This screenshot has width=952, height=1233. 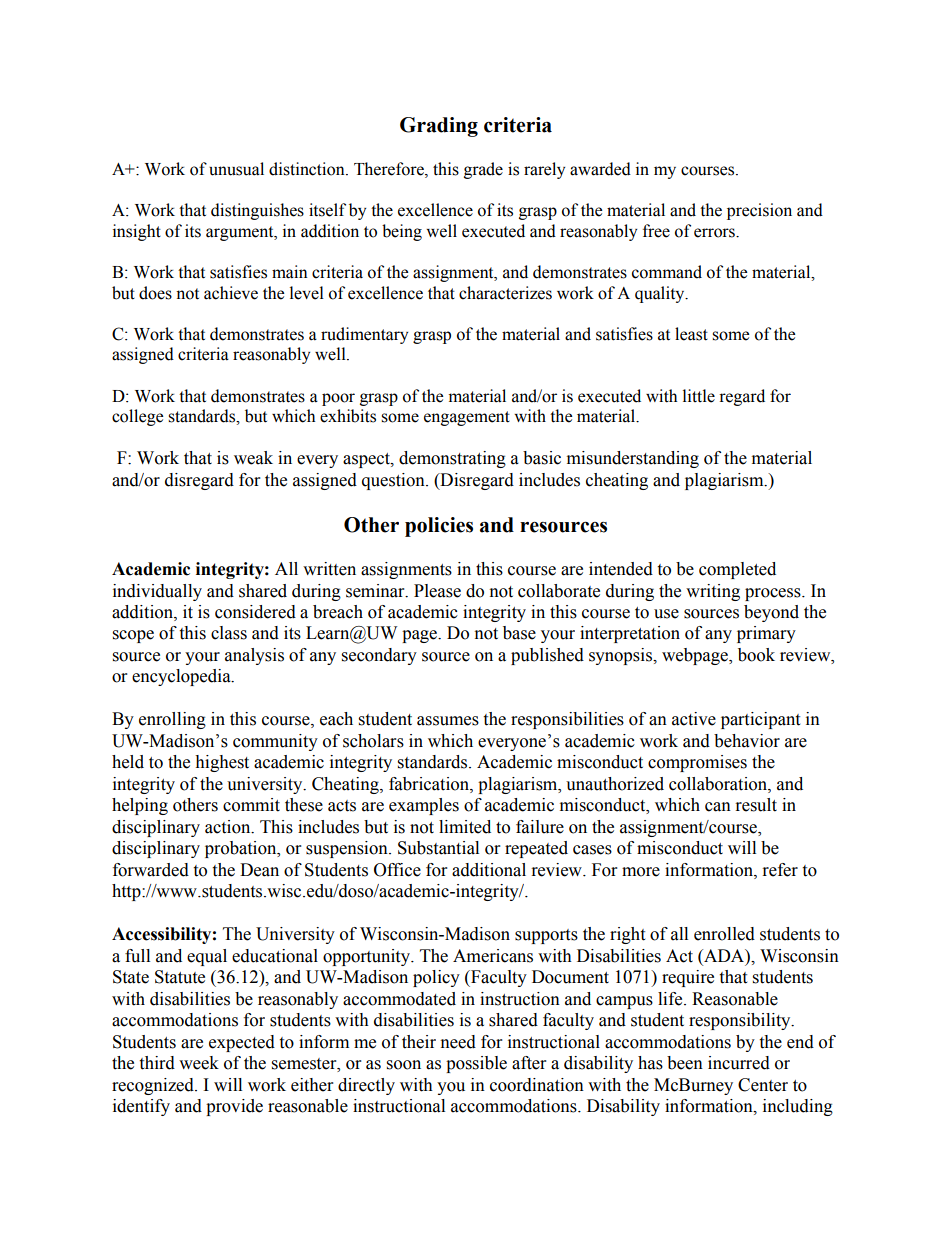 What do you see at coordinates (229, 633) in the screenshot?
I see `class` at bounding box center [229, 633].
